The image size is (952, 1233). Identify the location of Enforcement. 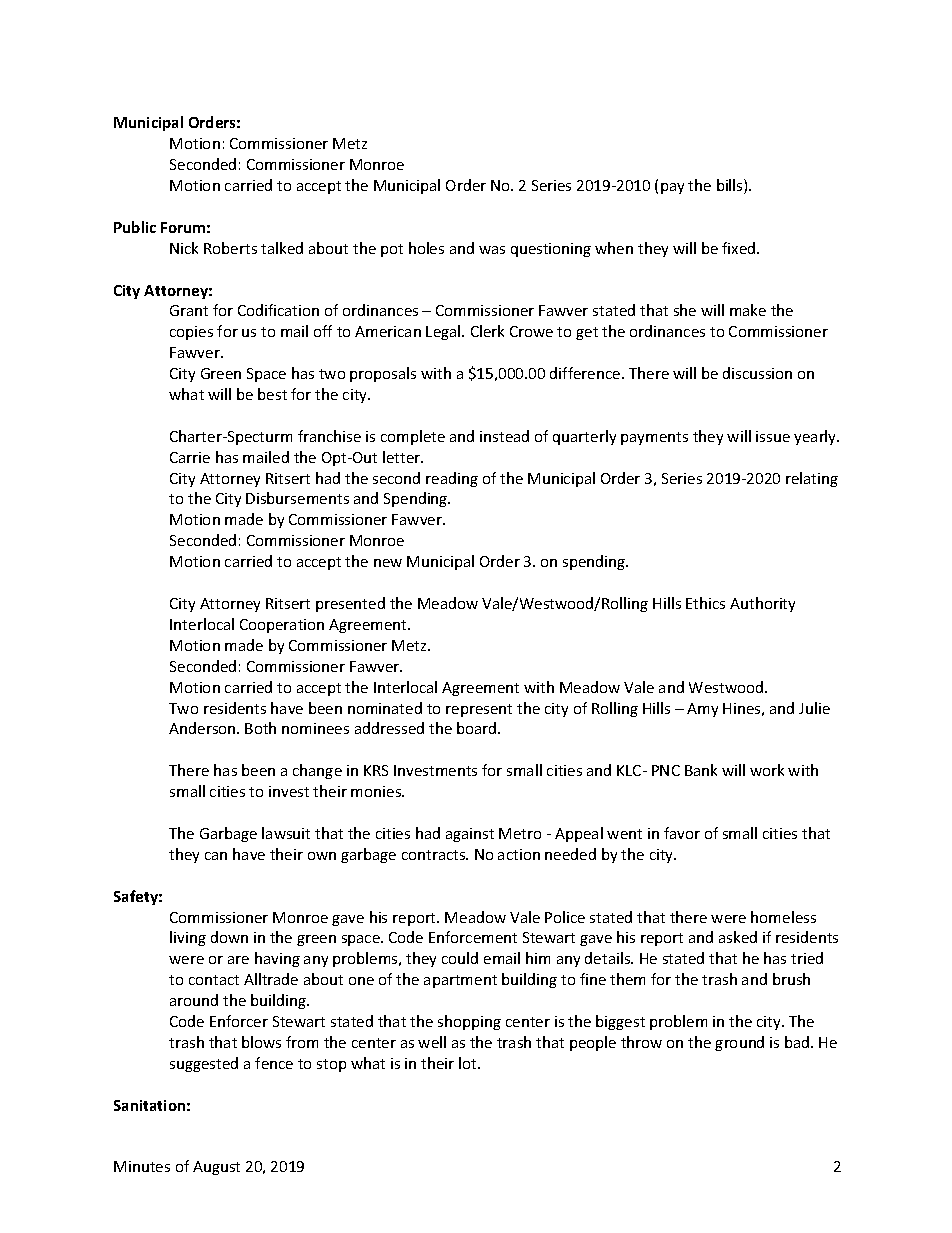
(473, 937).
